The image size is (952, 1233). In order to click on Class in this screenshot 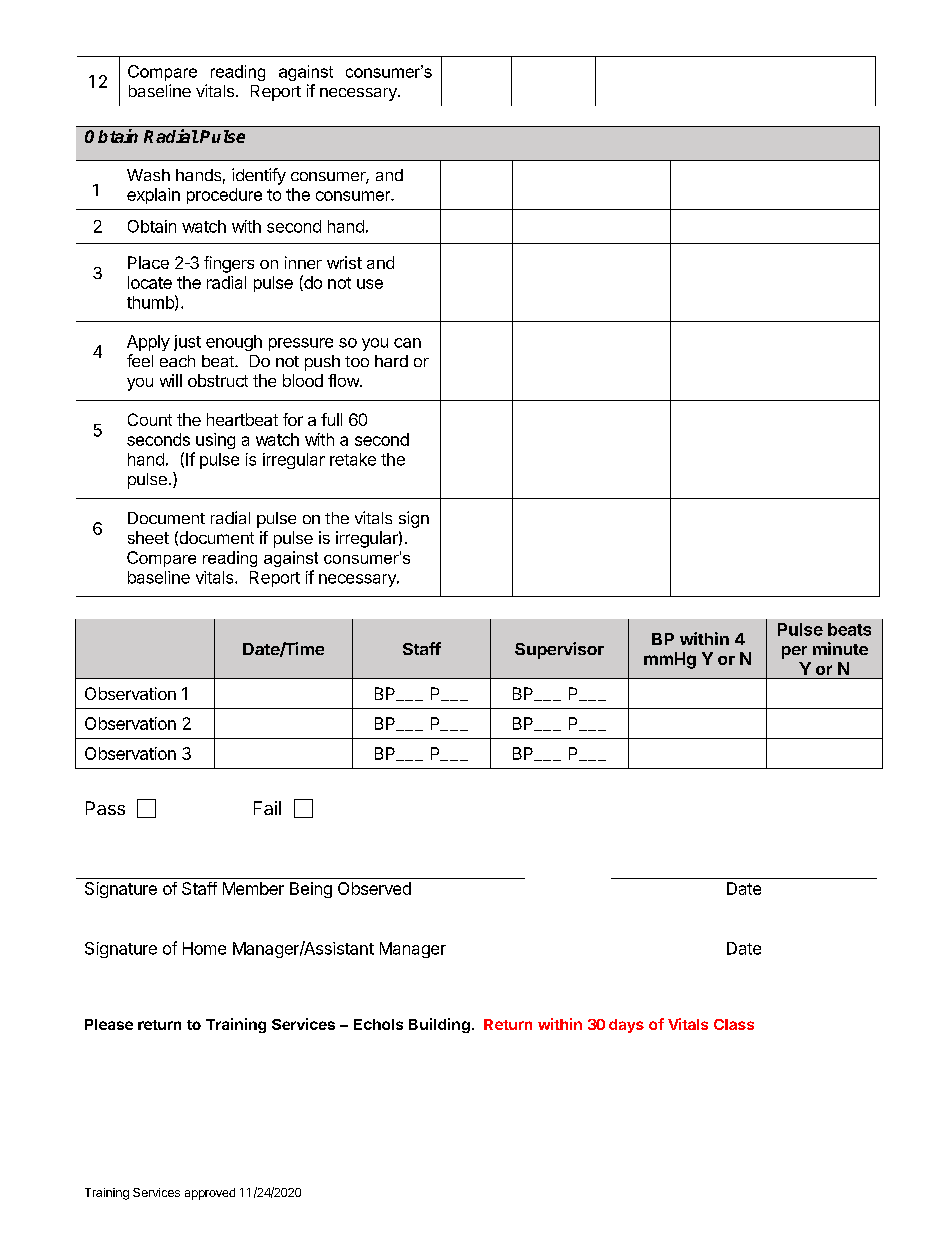, I will do `click(734, 1024)`.
